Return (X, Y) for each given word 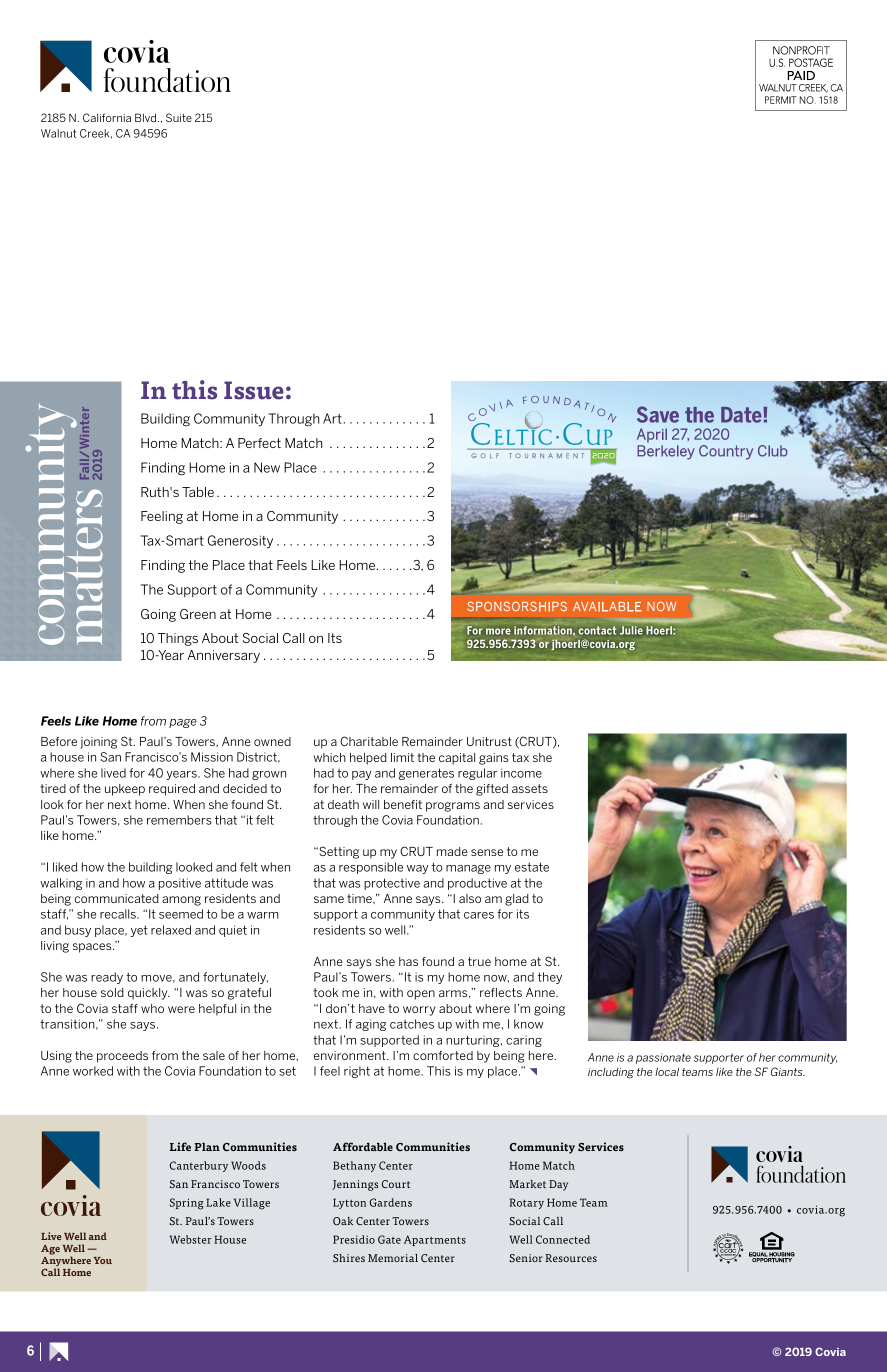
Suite (179, 117)
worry (419, 1011)
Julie (632, 630)
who (152, 1008)
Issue (254, 390)
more (498, 631)
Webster (191, 1239)
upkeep (125, 790)
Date (742, 415)
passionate (663, 1058)
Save (658, 414)
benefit (403, 804)
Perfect (259, 443)
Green (198, 614)
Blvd (147, 117)
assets (530, 788)
